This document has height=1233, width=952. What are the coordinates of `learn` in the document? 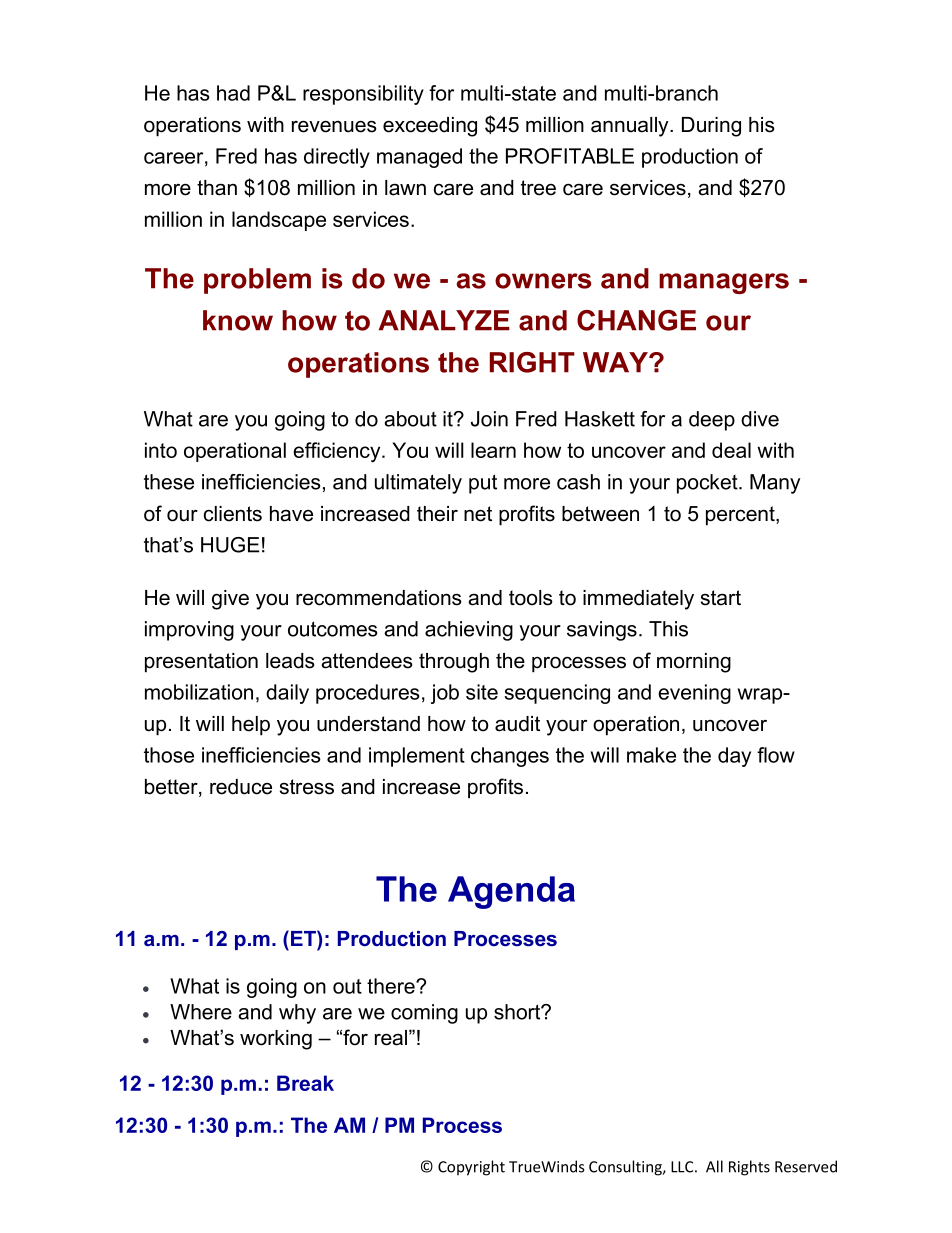 It's located at (493, 450).
